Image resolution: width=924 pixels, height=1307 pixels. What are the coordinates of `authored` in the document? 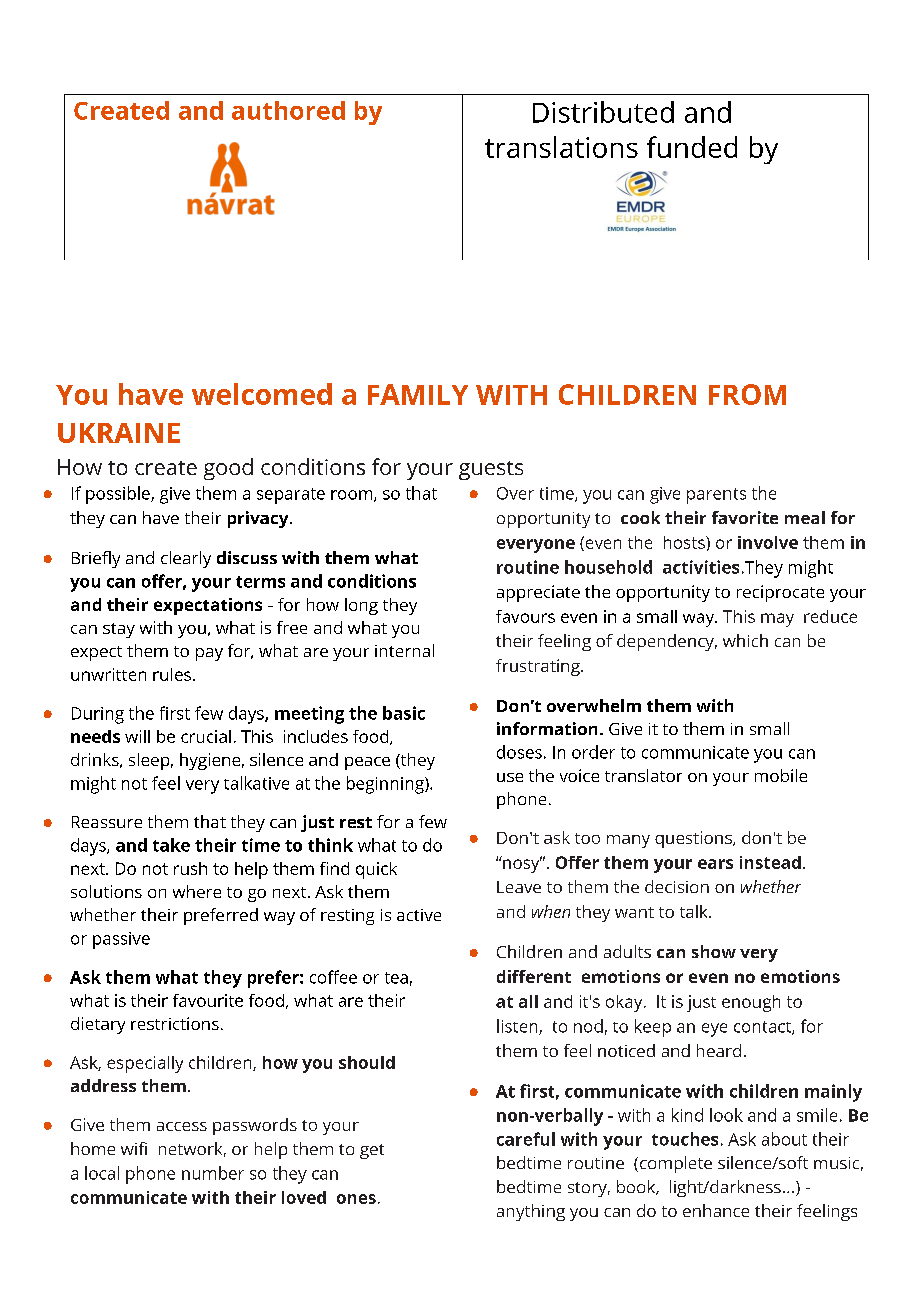 It's located at (288, 110).
